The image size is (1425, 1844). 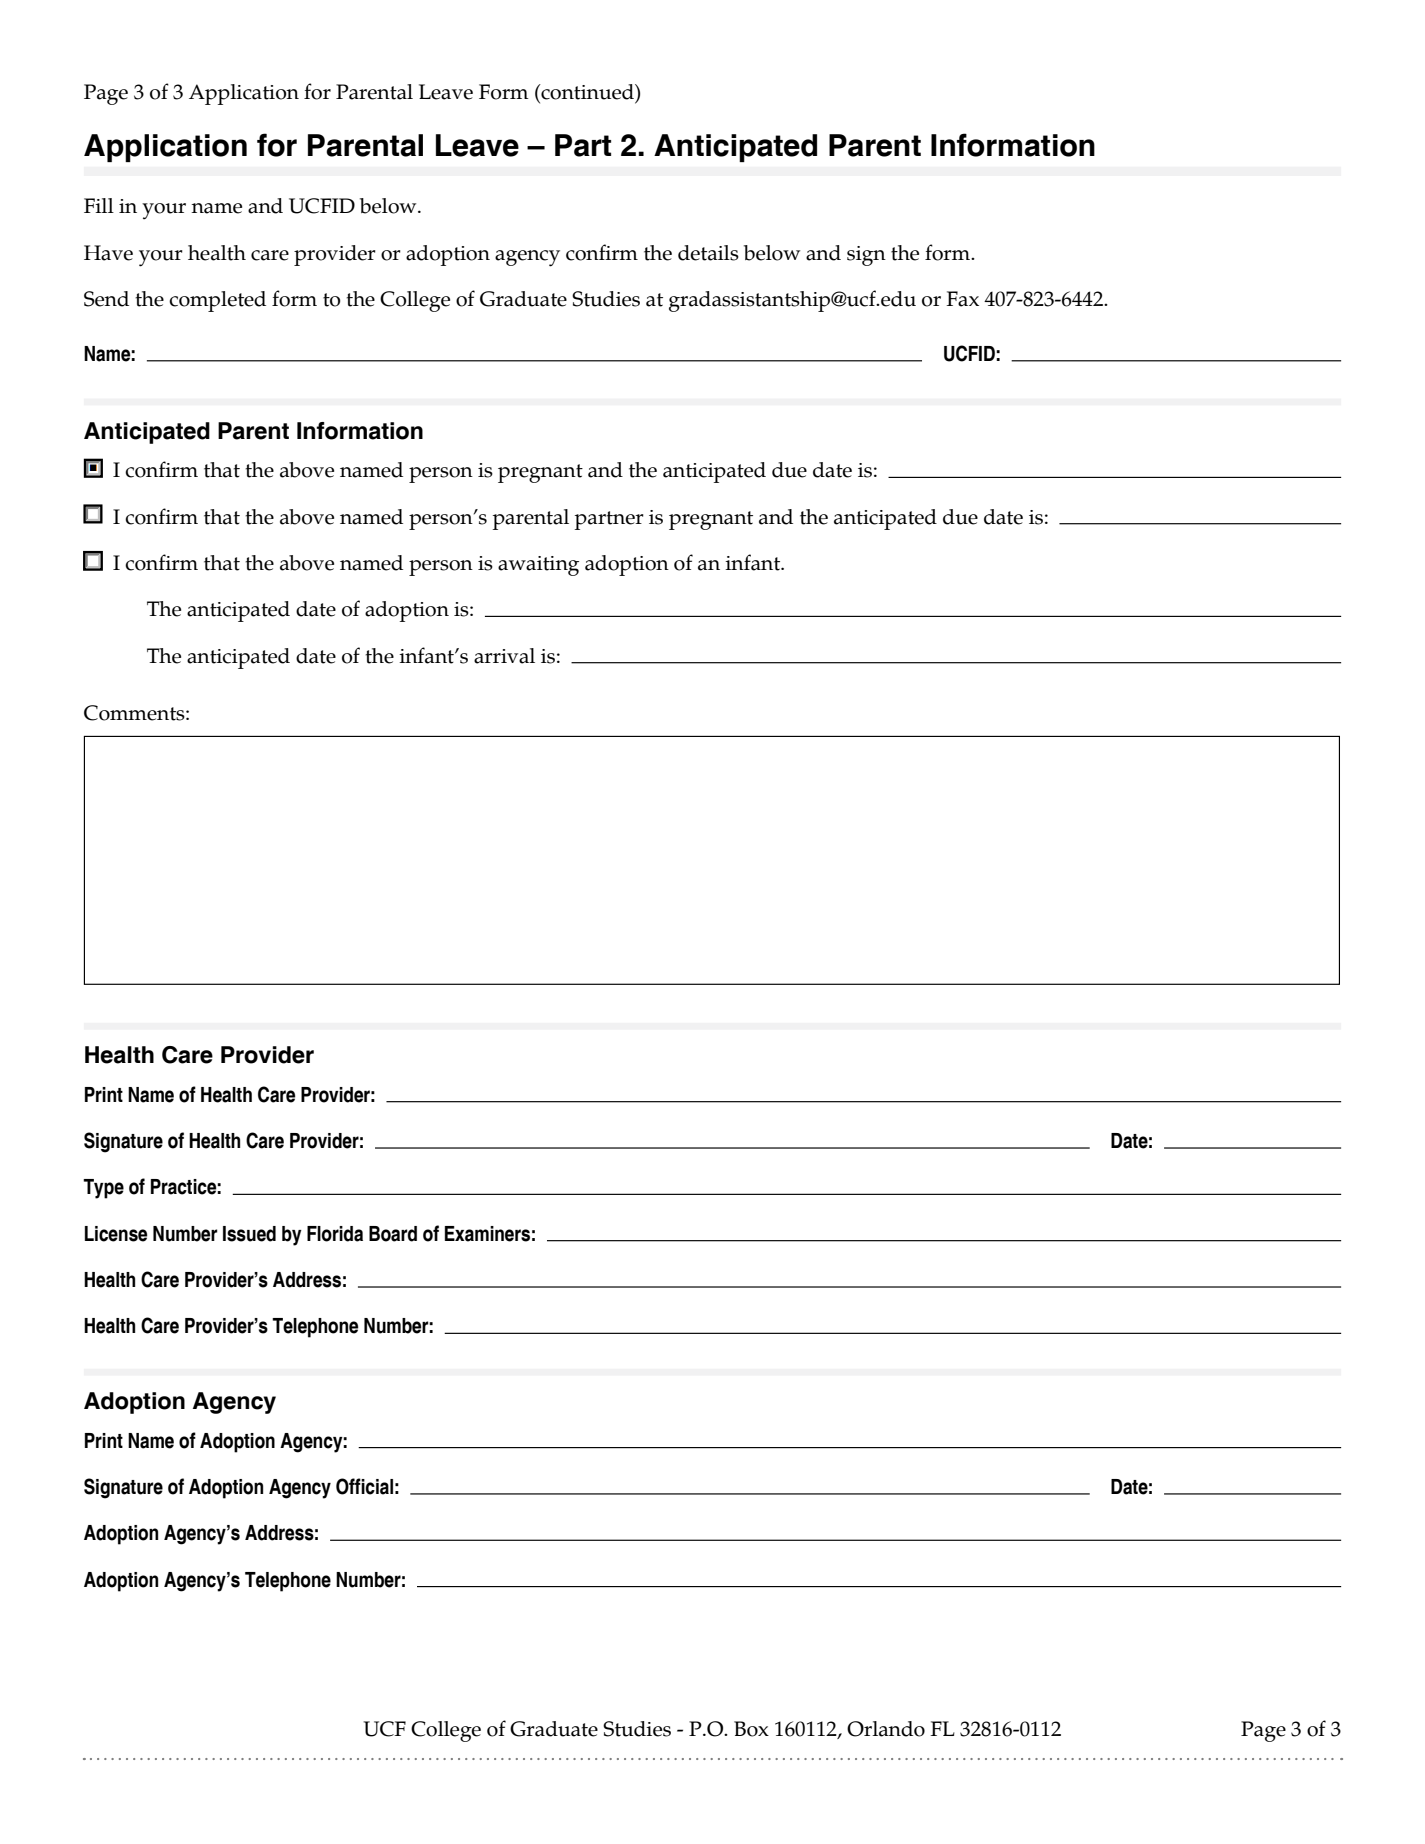 I want to click on details, so click(x=708, y=253).
